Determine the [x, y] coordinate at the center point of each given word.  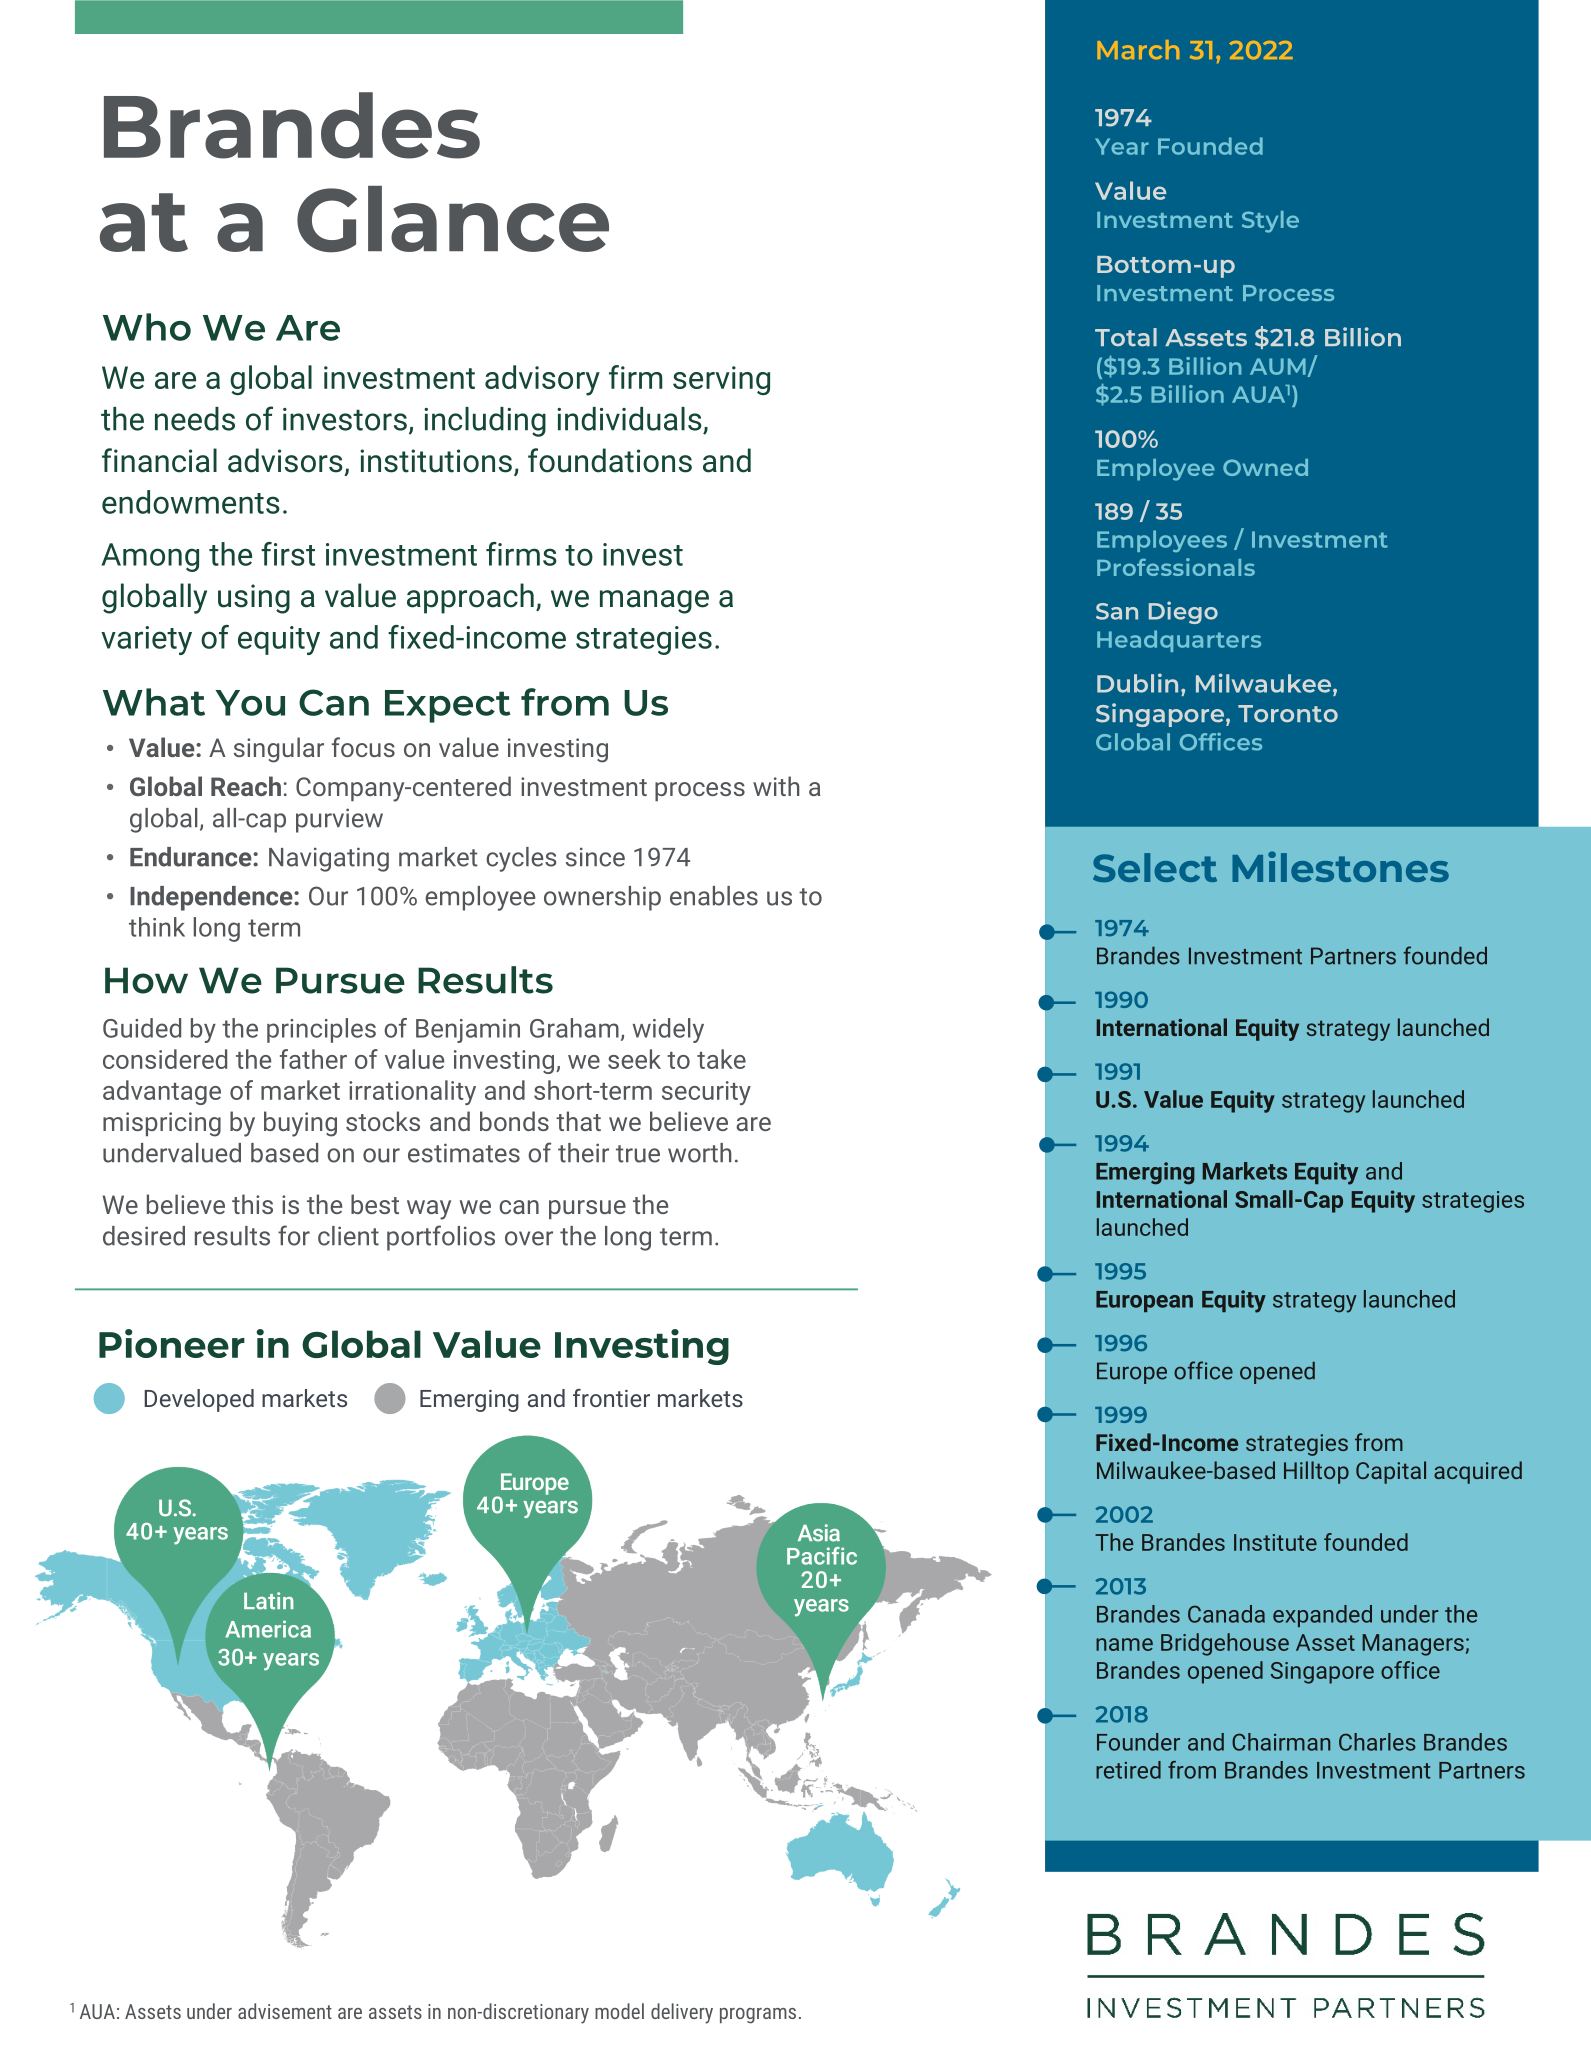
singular [279, 750]
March [1138, 50]
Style [1270, 222]
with [776, 786]
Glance [453, 219]
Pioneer [172, 1343]
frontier [611, 1398]
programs [758, 2016]
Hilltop [1316, 1472]
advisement [285, 2011]
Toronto [1288, 714]
